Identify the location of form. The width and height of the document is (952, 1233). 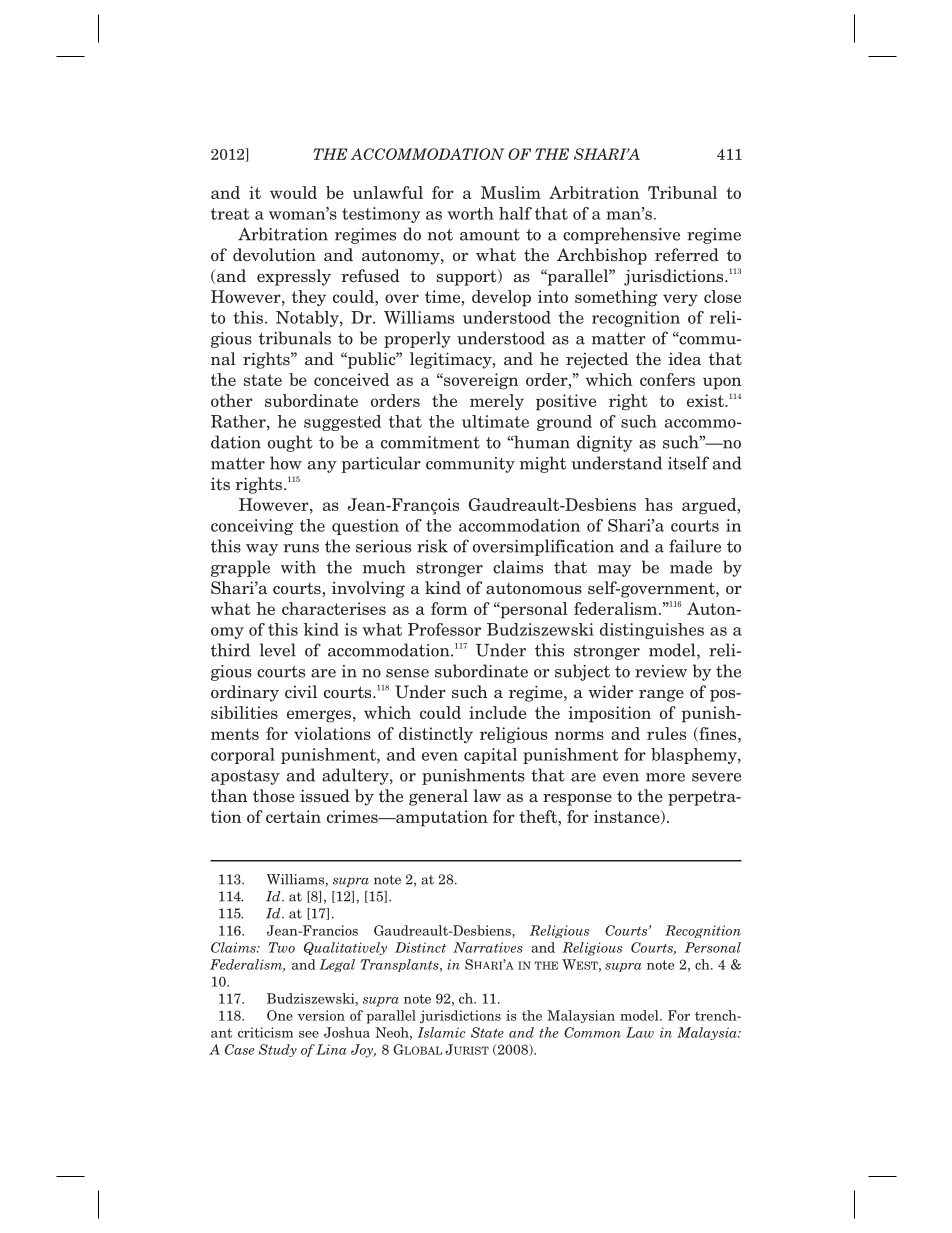
(449, 608).
